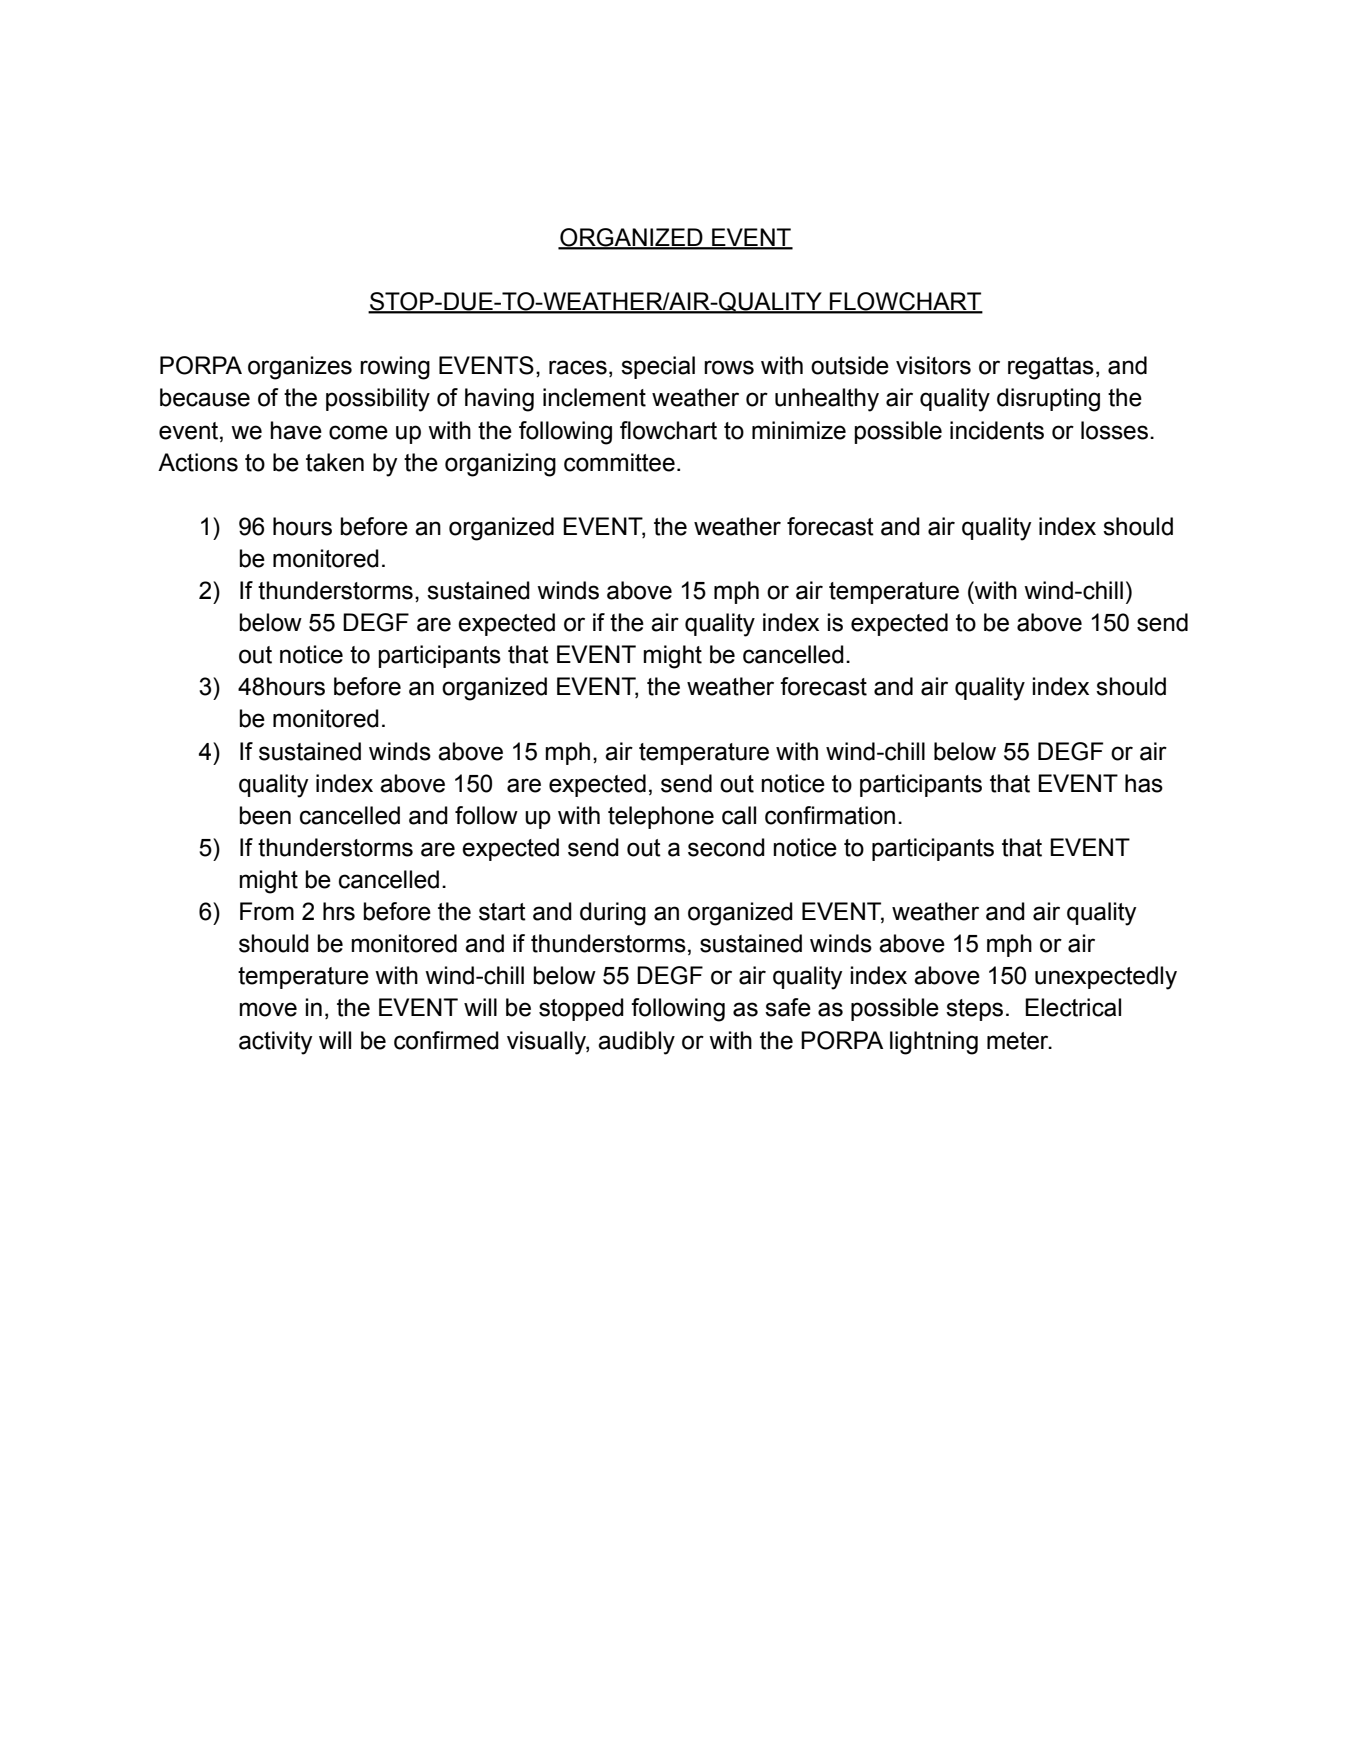 Image resolution: width=1351 pixels, height=1748 pixels. Describe the element at coordinates (619, 462) in the document. I see `committee` at that location.
